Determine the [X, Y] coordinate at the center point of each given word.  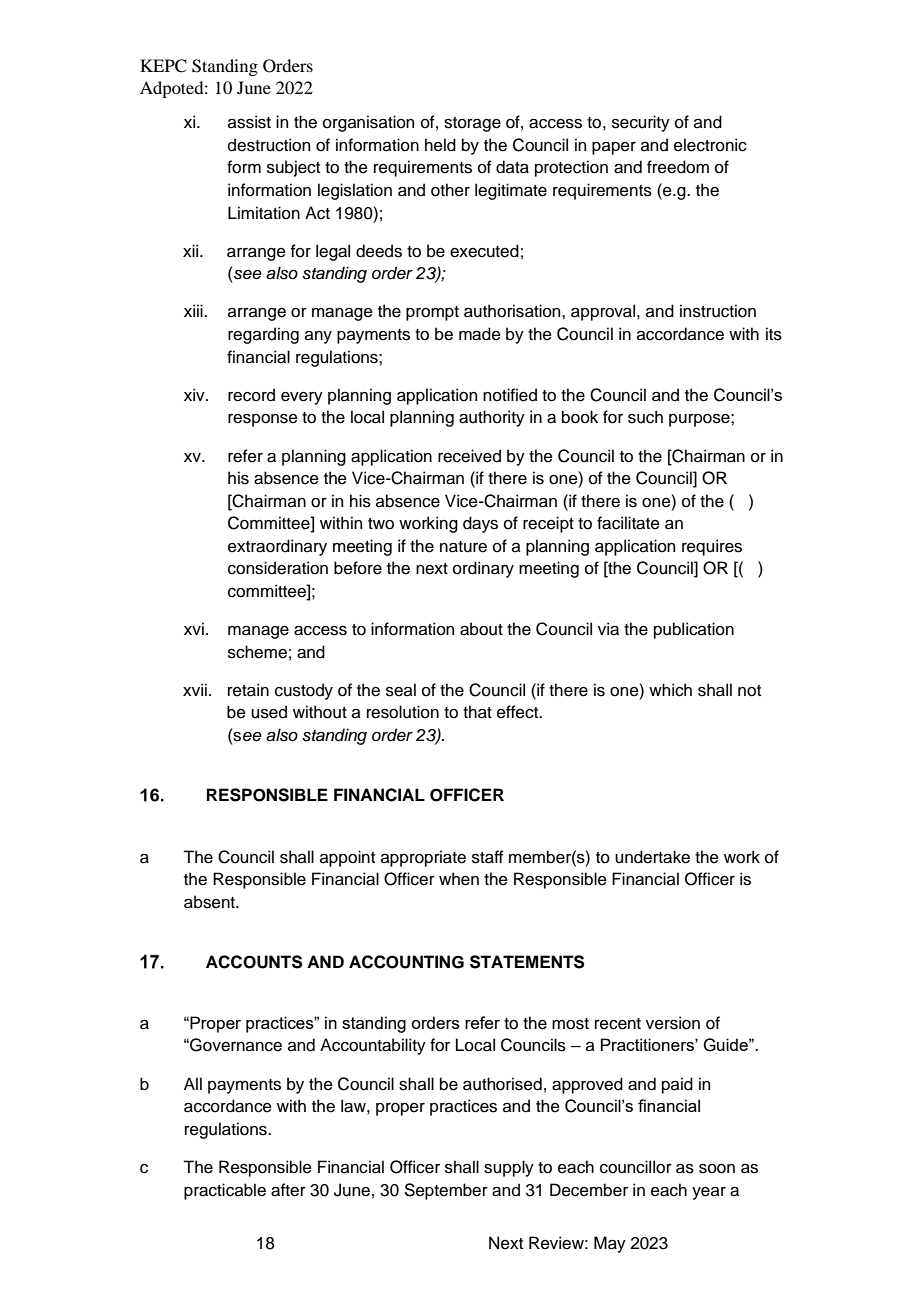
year [709, 1193]
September [446, 1191]
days [480, 524]
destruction [269, 145]
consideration [278, 568]
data [512, 167]
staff [488, 857]
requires [712, 547]
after [288, 1190]
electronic [710, 145]
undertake [652, 857]
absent [211, 902]
